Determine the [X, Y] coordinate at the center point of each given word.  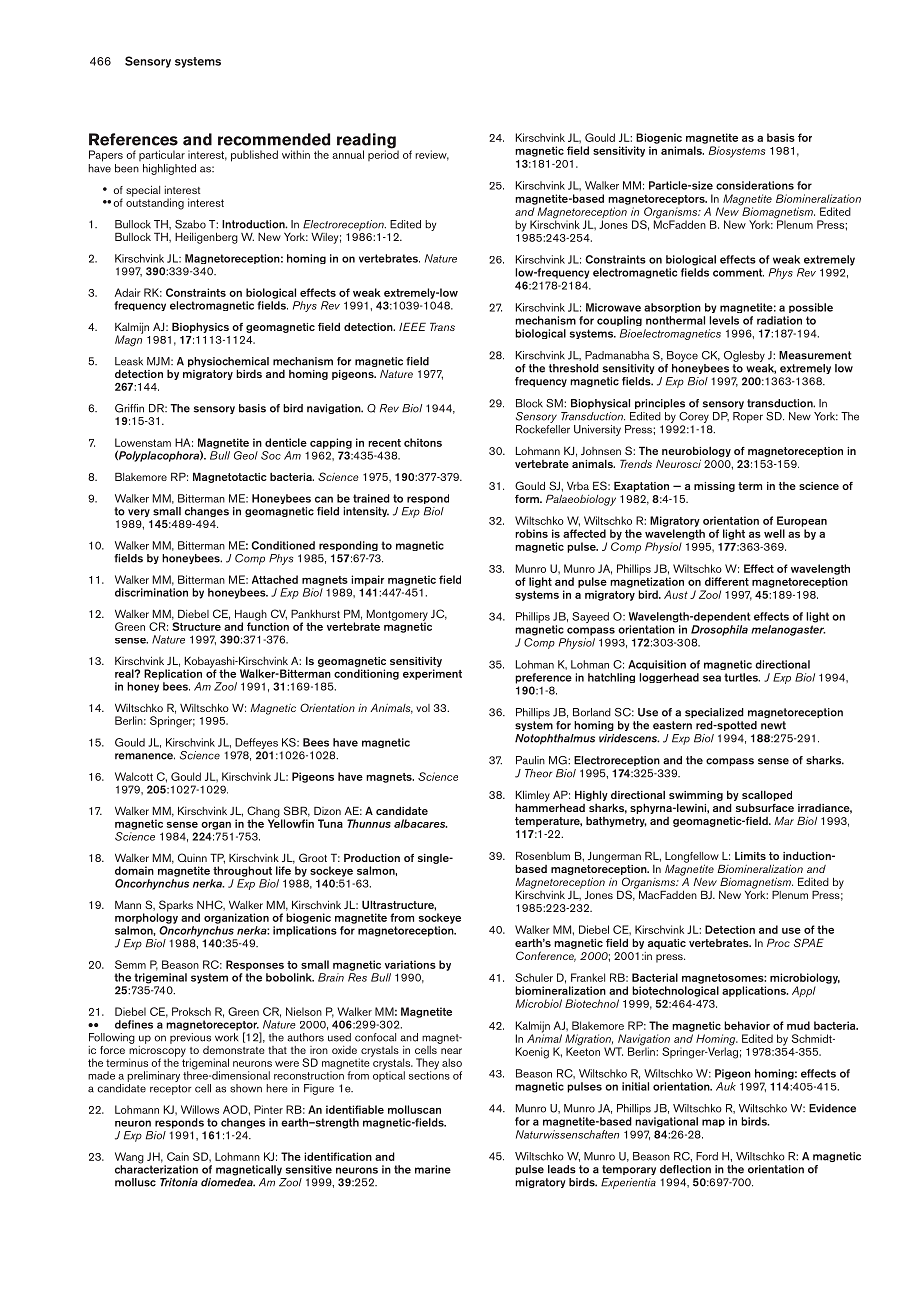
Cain [178, 1156]
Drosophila [719, 630]
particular [162, 155]
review [432, 155]
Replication [173, 674]
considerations [755, 185]
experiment [432, 674]
